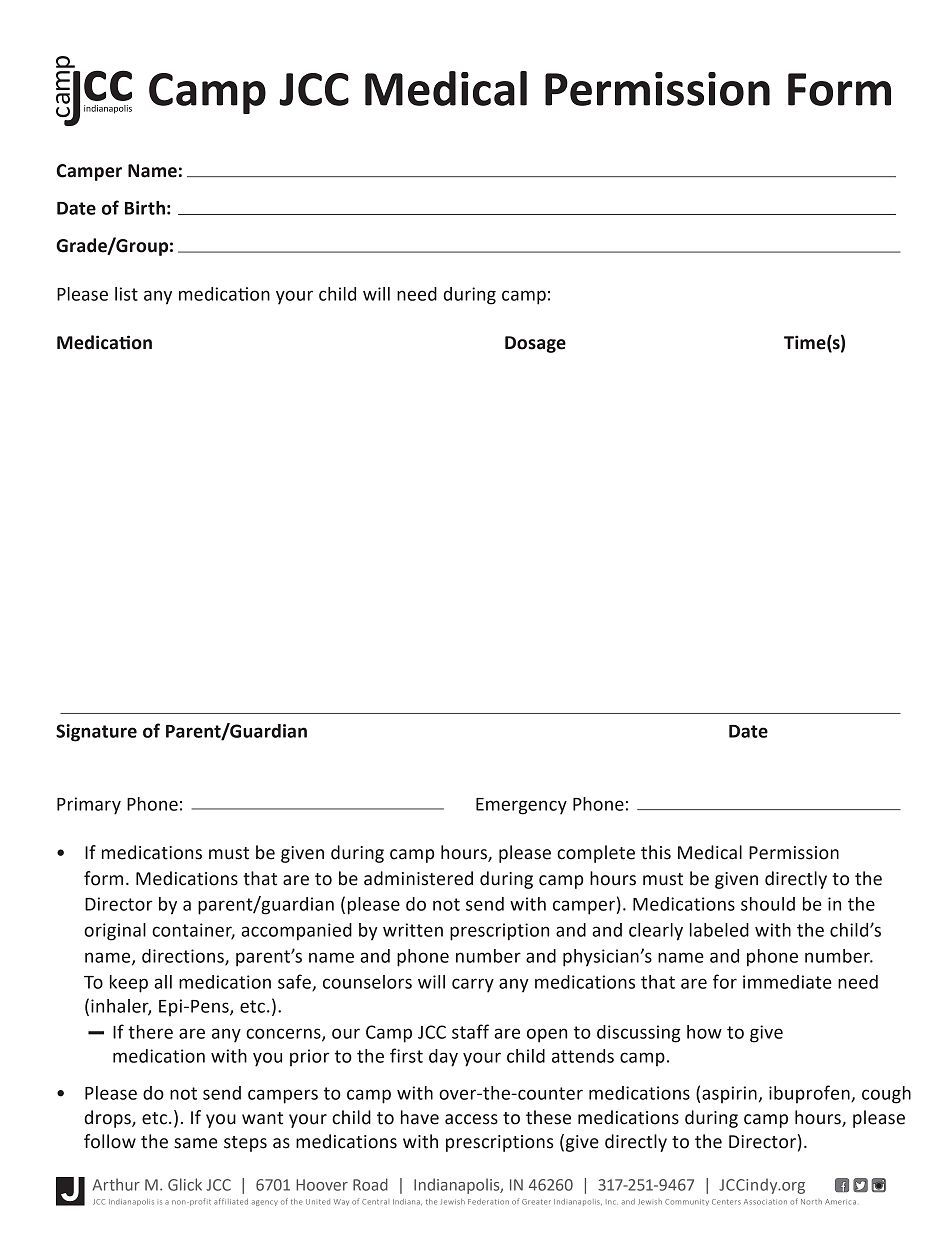  What do you see at coordinates (89, 806) in the document?
I see `Primary` at bounding box center [89, 806].
